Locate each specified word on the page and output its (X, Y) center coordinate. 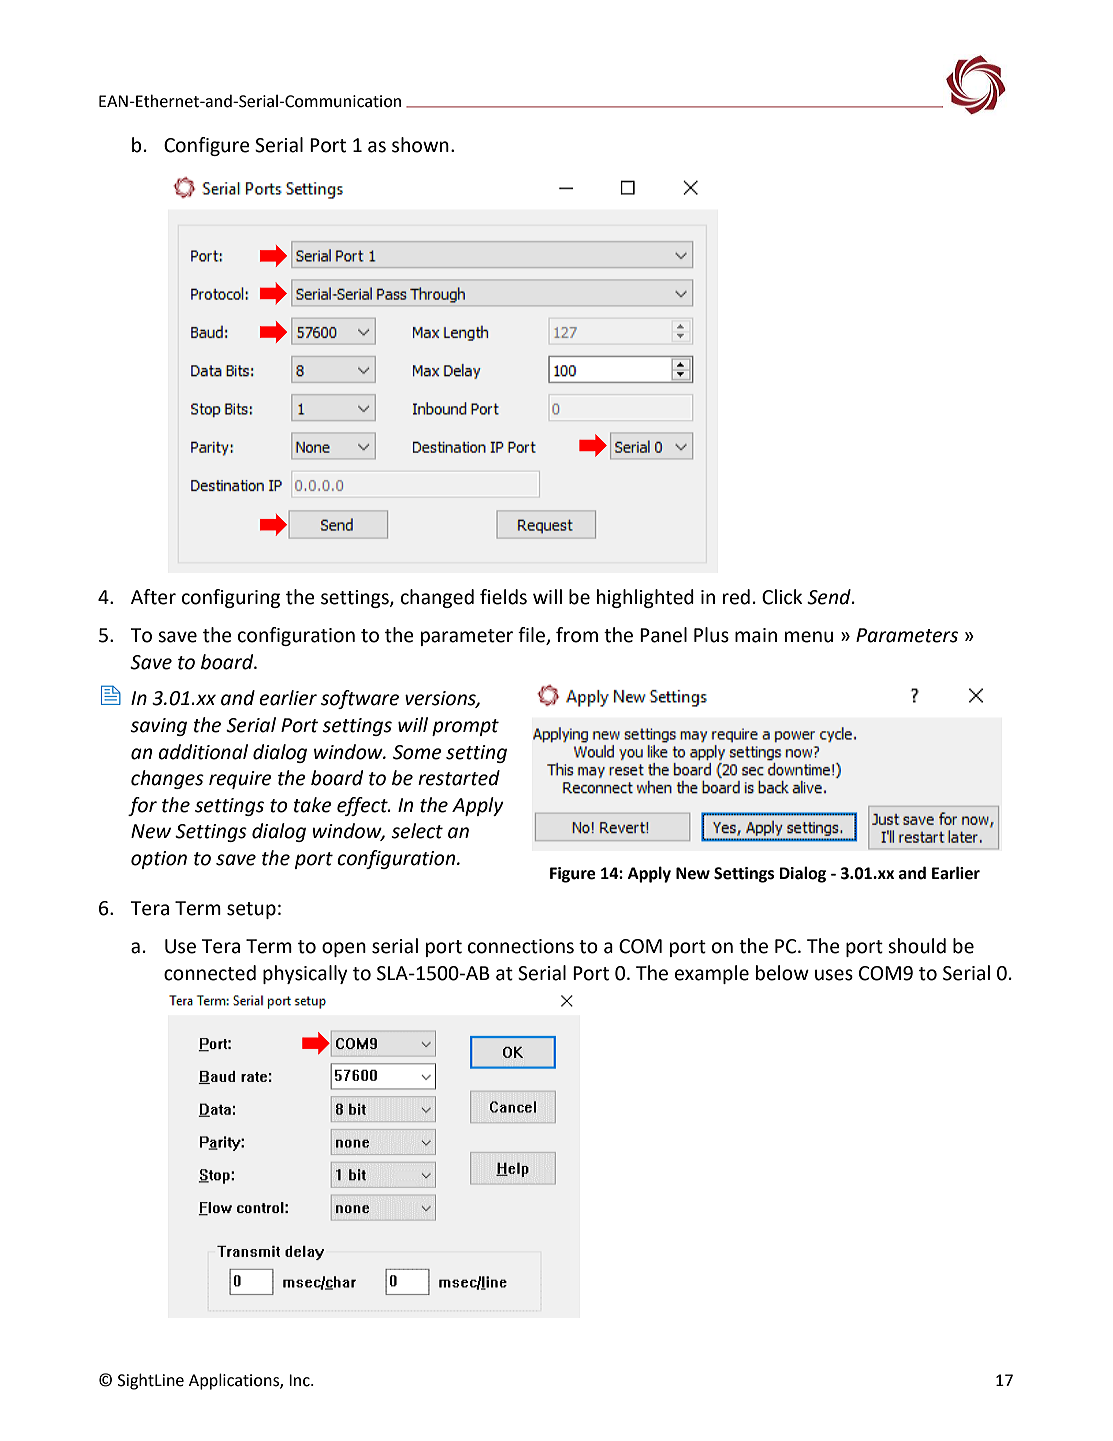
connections (521, 946)
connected (210, 973)
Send (830, 597)
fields (503, 597)
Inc (300, 1380)
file (532, 636)
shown (420, 145)
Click (782, 597)
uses (834, 975)
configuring (231, 598)
